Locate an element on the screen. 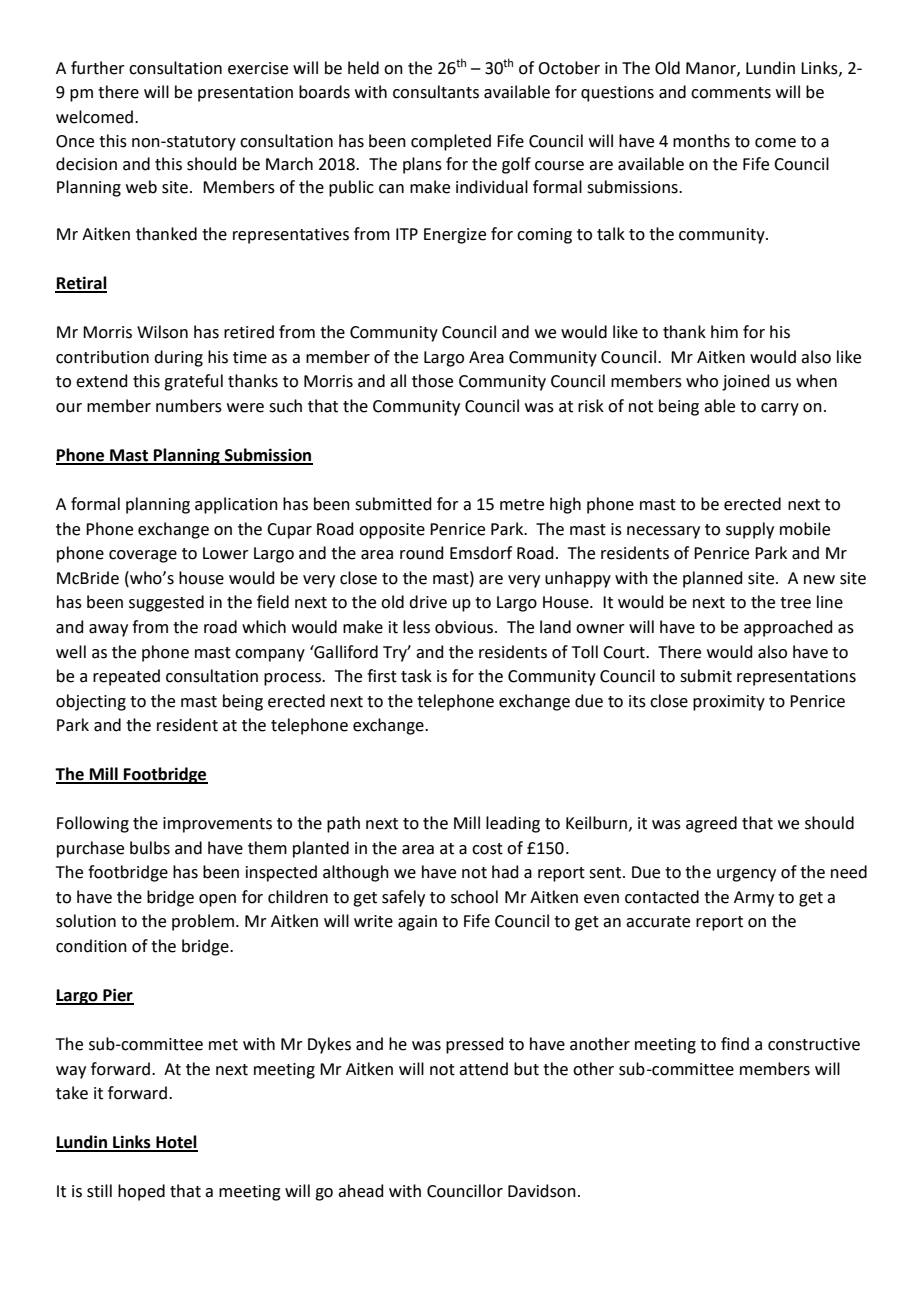 This screenshot has width=924, height=1307. improvements is located at coordinates (217, 825).
